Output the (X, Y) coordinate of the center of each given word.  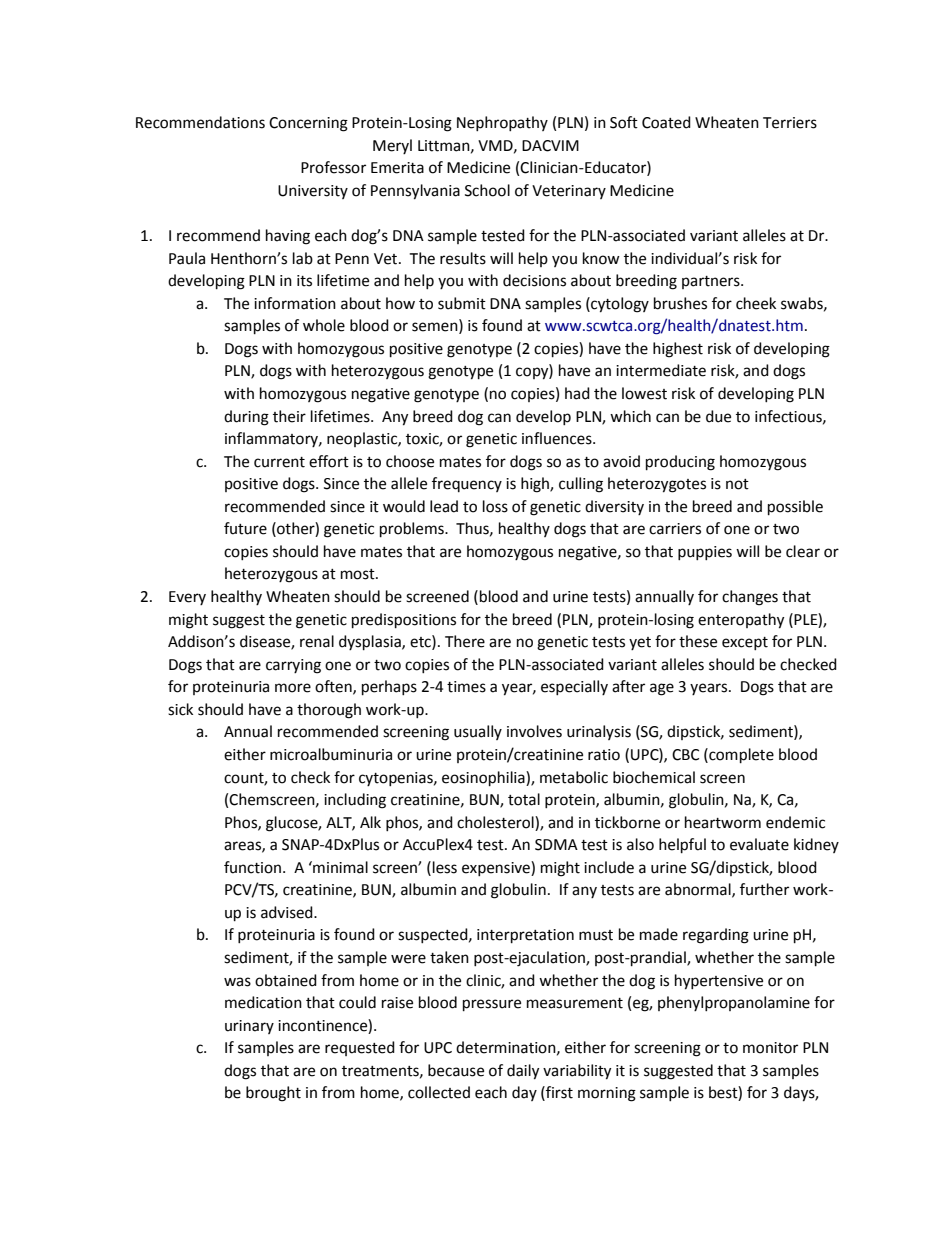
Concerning (308, 124)
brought (273, 1094)
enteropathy (741, 621)
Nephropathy (502, 123)
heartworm (723, 822)
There (465, 641)
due (718, 416)
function (254, 867)
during (246, 418)
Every (187, 598)
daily (523, 1072)
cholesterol (496, 822)
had (577, 393)
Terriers (790, 123)
